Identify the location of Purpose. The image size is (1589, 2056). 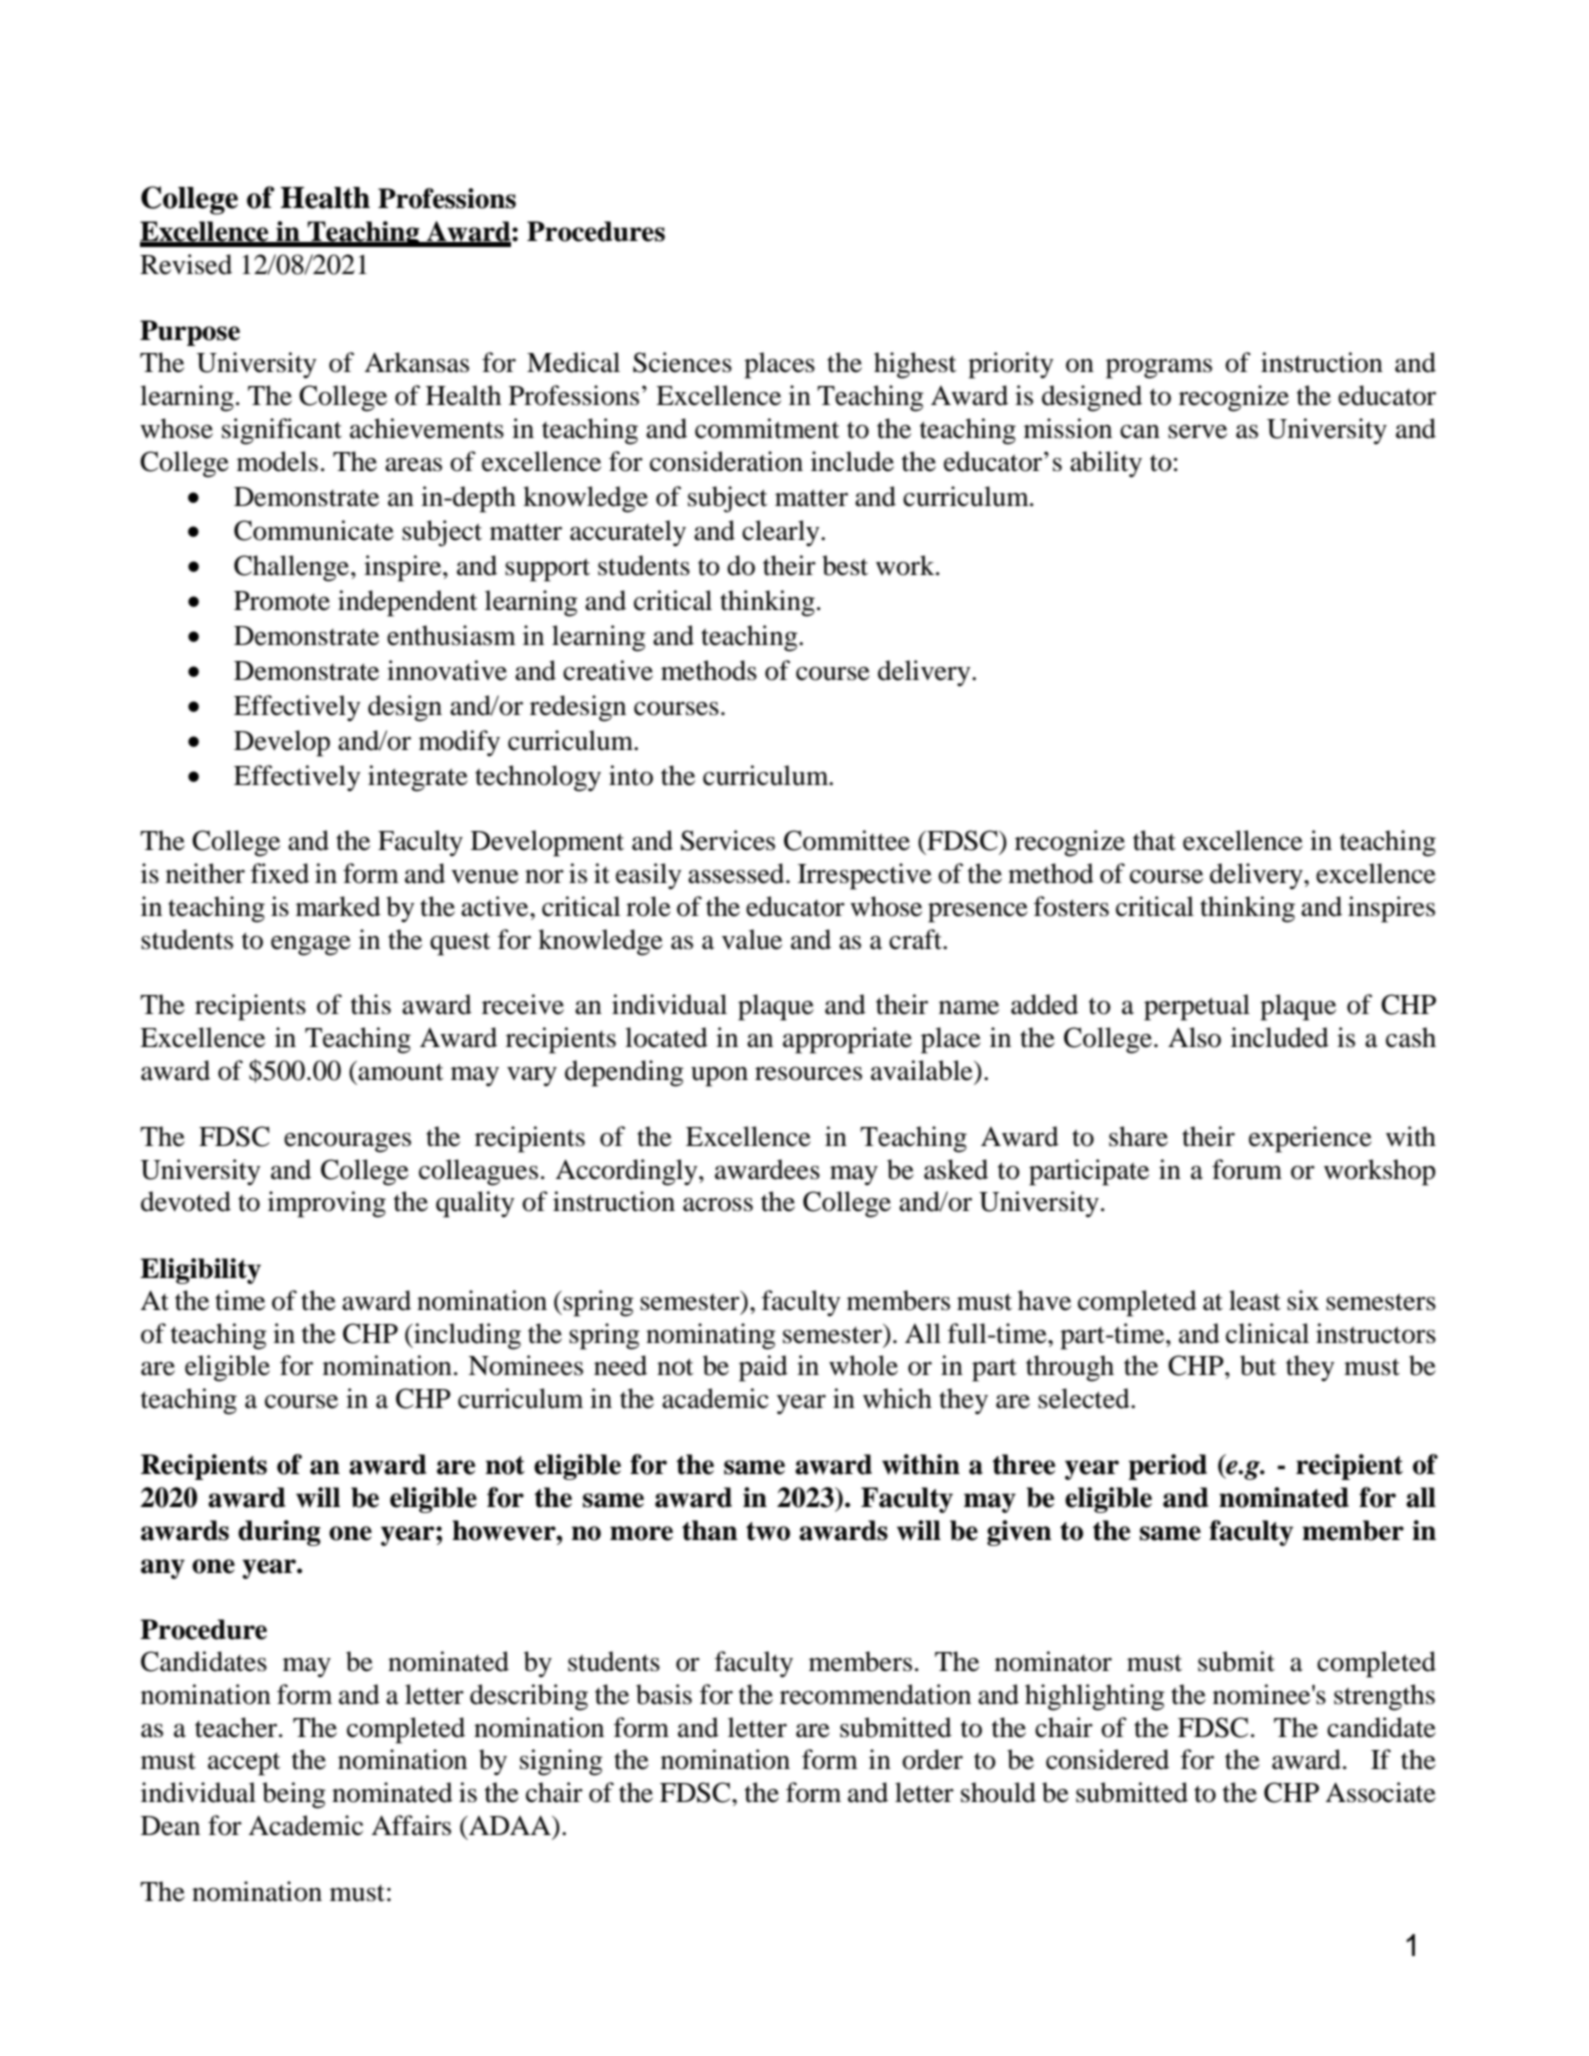
(190, 333).
